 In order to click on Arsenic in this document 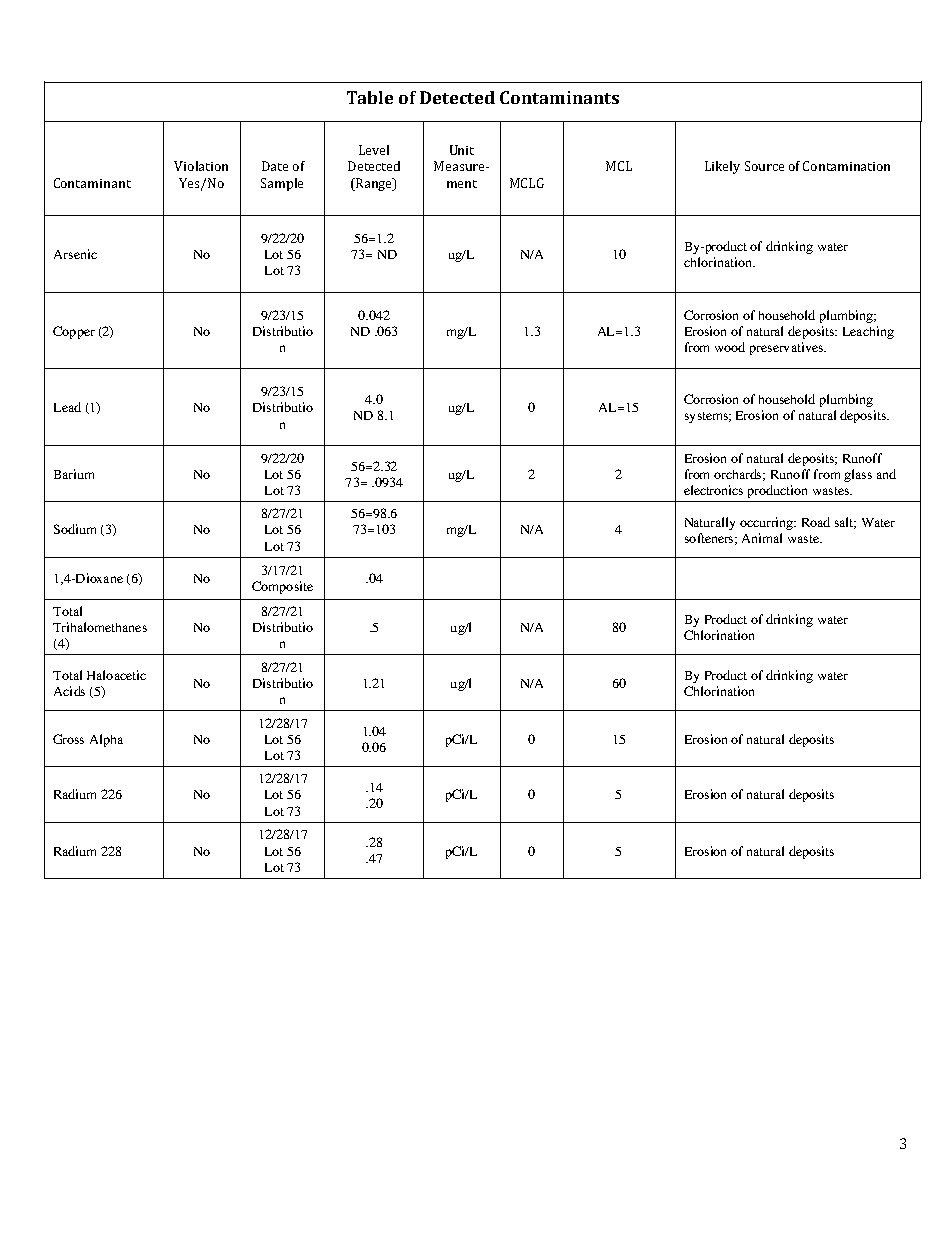, I will do `click(75, 254)`.
